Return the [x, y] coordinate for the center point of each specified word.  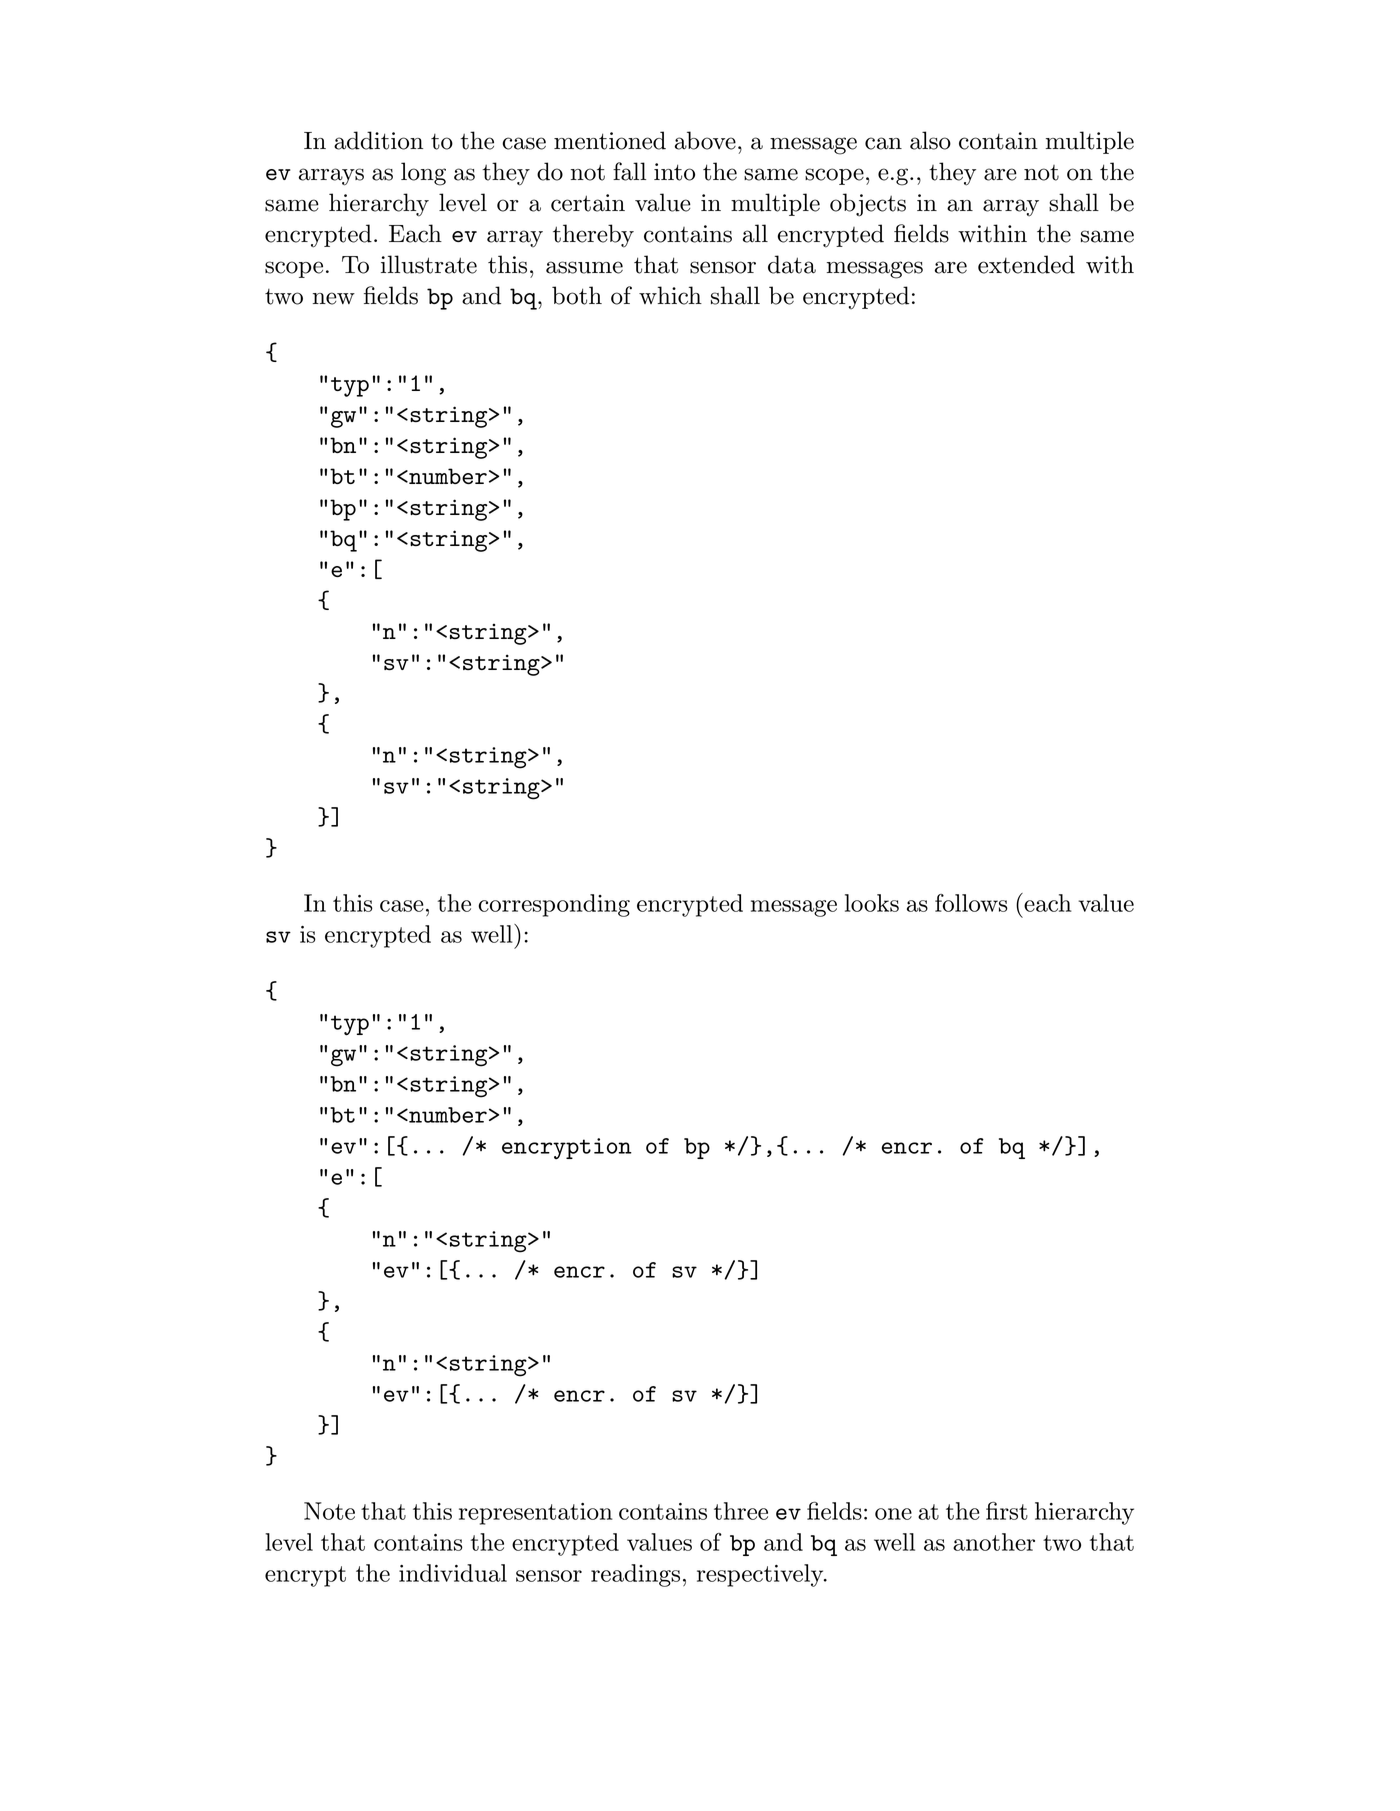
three [741, 1511]
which [670, 295]
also [930, 140]
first [1007, 1510]
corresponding [554, 905]
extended [1026, 264]
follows [971, 903]
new [334, 298]
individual [453, 1573]
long [423, 174]
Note [329, 1511]
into [674, 172]
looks [872, 903]
